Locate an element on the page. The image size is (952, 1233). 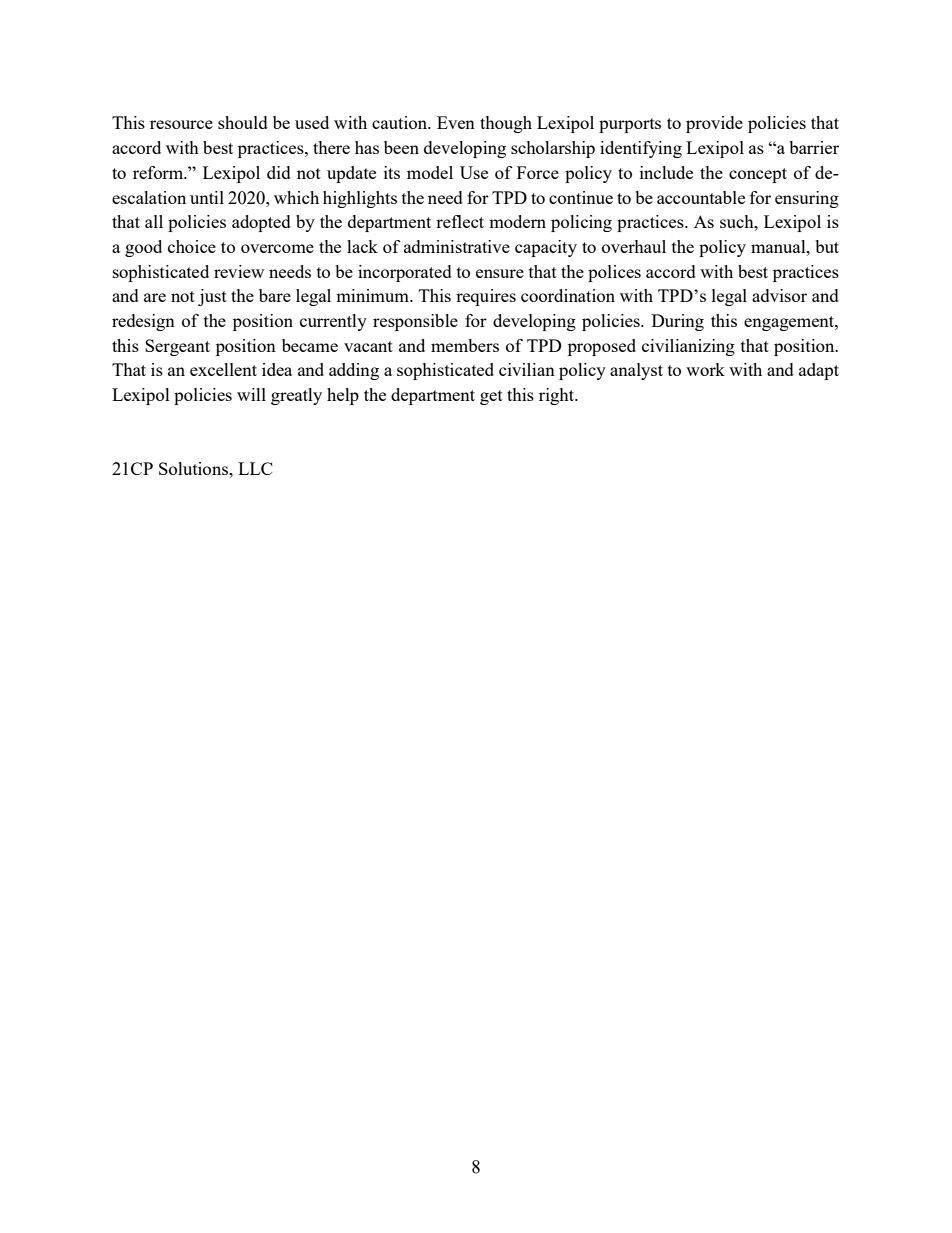
adopted is located at coordinates (261, 223).
